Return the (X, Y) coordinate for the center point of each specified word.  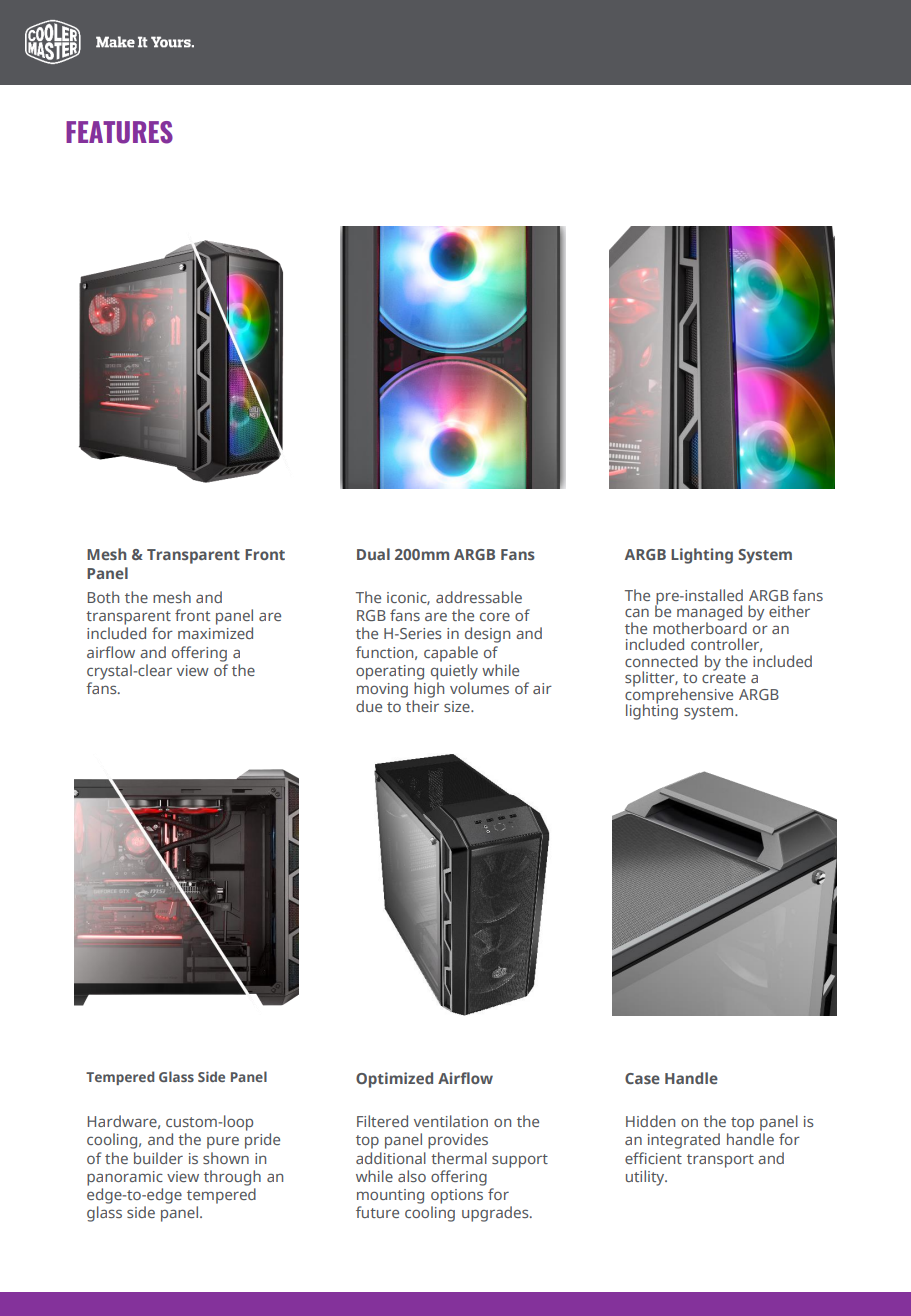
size (458, 706)
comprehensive (679, 695)
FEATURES (119, 132)
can (637, 612)
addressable (479, 597)
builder (158, 1158)
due (369, 706)
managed (709, 614)
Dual (373, 554)
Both (103, 597)
